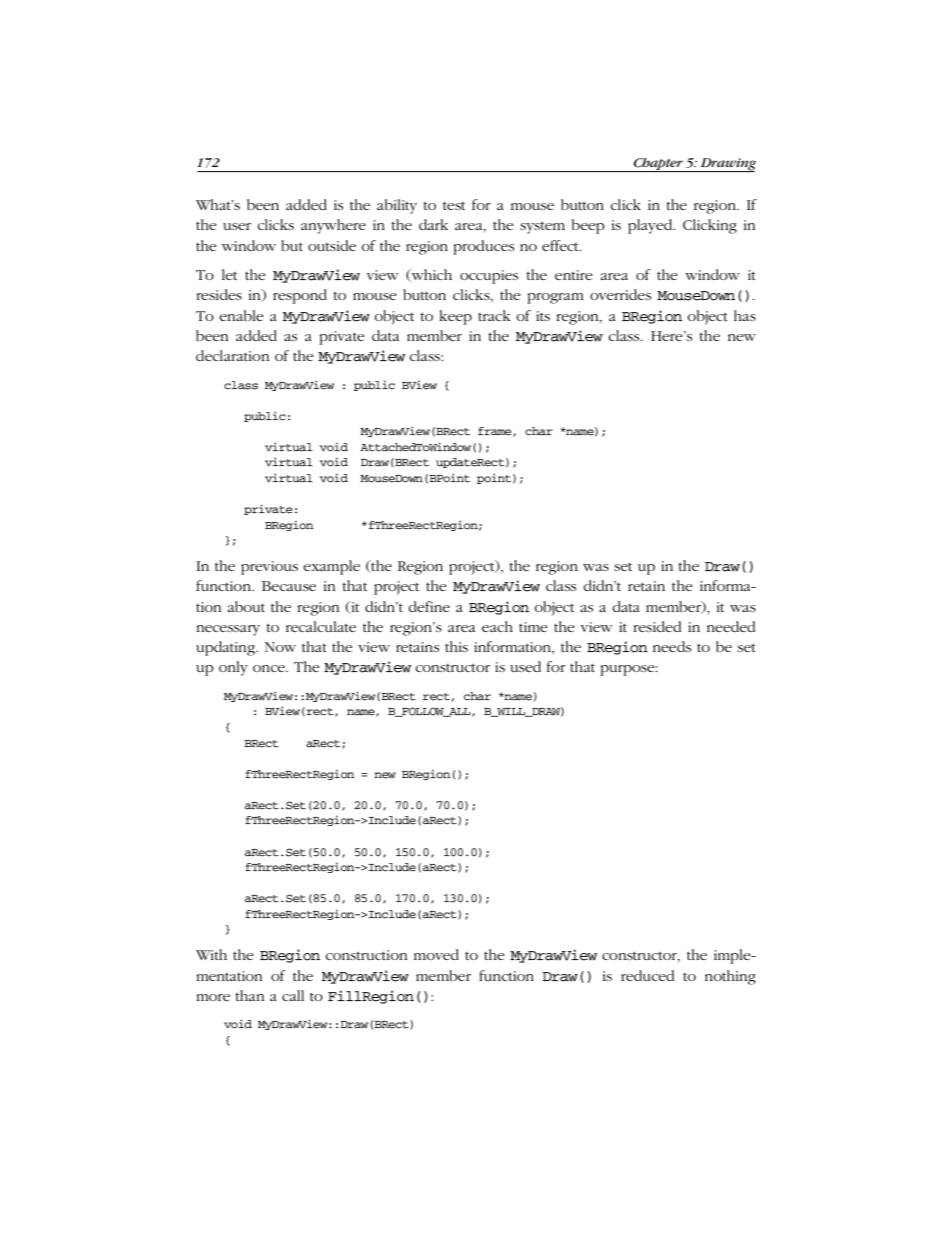 The image size is (952, 1233). What do you see at coordinates (454, 205) in the screenshot?
I see `test` at bounding box center [454, 205].
